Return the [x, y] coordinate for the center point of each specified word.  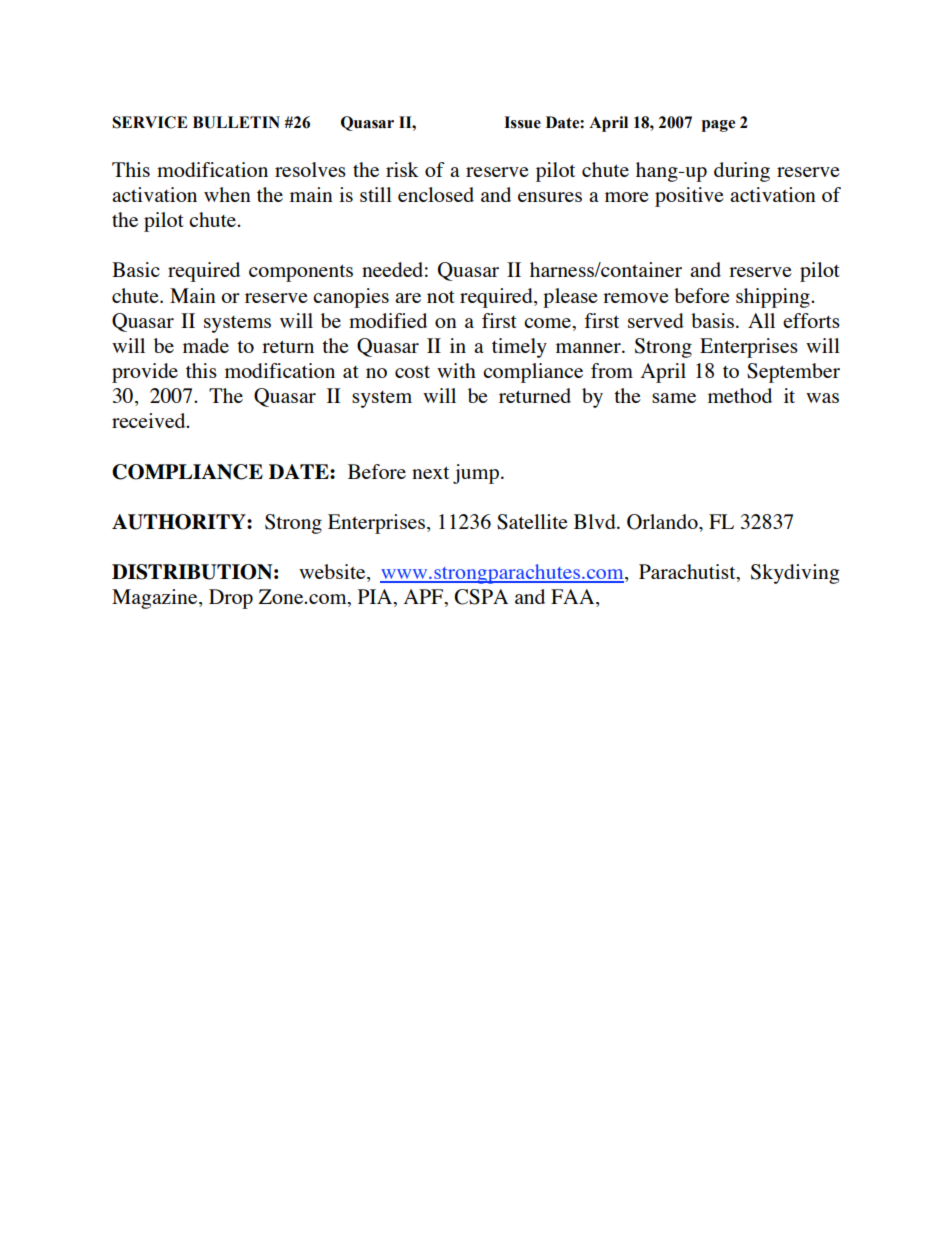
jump [477, 474]
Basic [136, 269]
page [718, 126]
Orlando [663, 522]
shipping [774, 298]
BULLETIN [236, 122]
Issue [522, 122]
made [206, 345]
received [150, 420]
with [456, 370]
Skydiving [795, 574]
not [441, 297]
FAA [574, 598]
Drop [231, 599]
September [793, 373]
